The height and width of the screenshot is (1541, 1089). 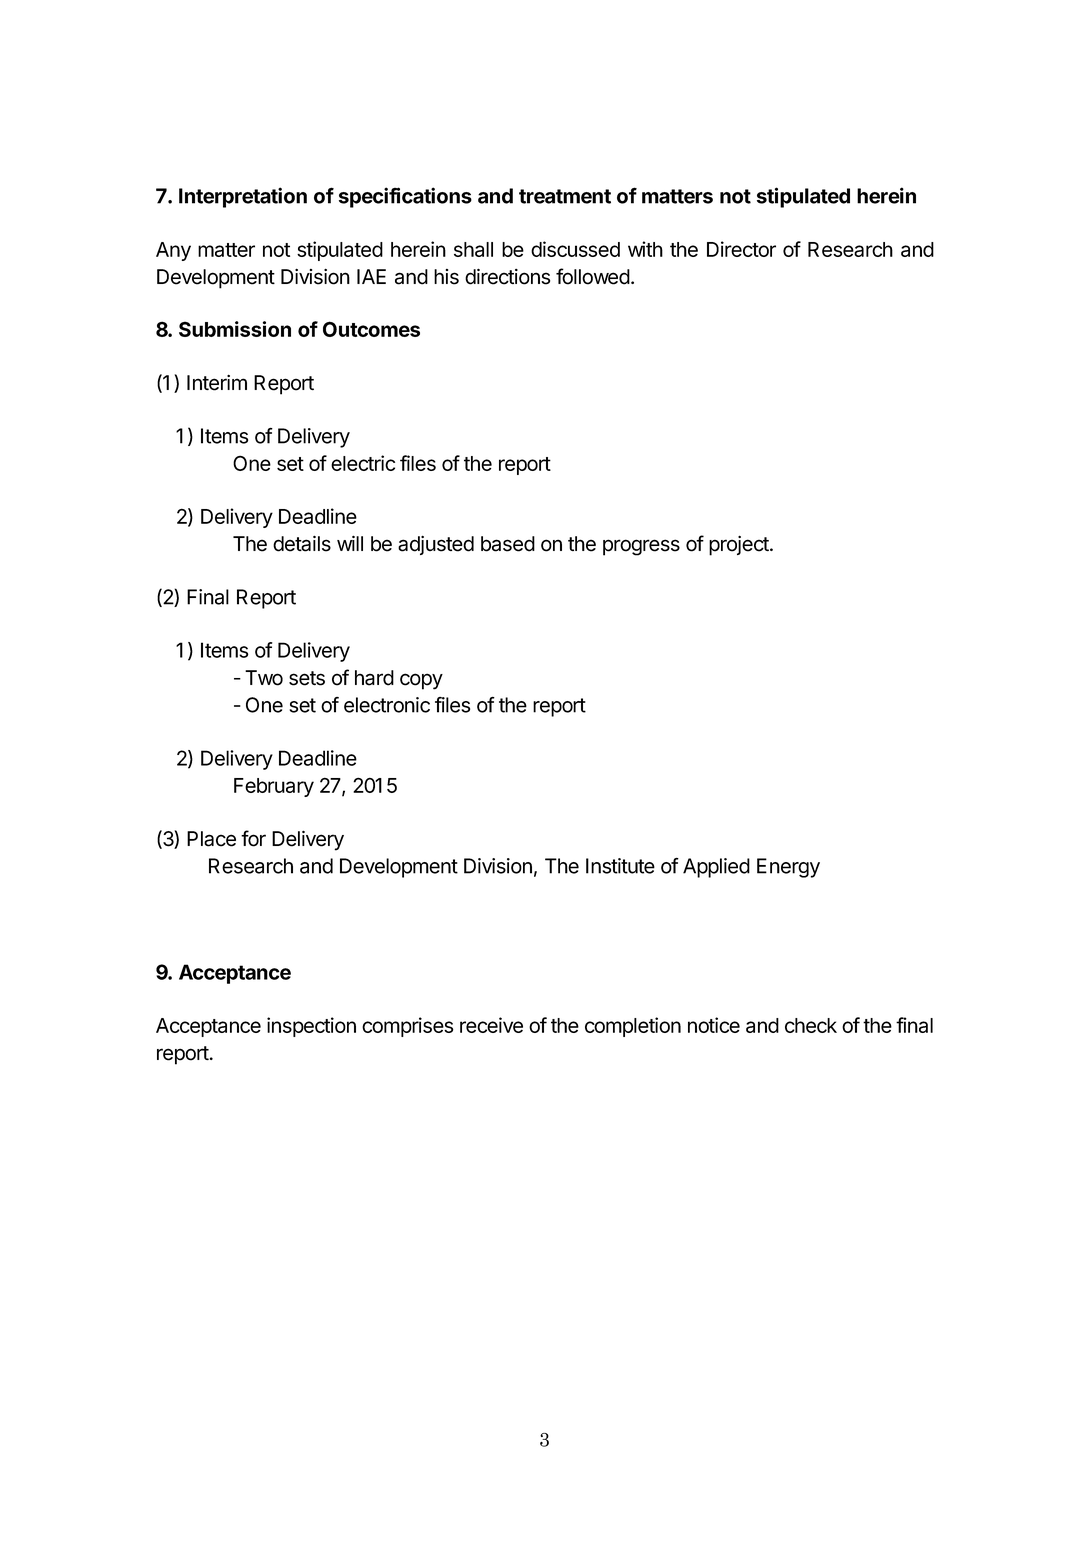 What do you see at coordinates (421, 681) in the screenshot?
I see `copy` at bounding box center [421, 681].
